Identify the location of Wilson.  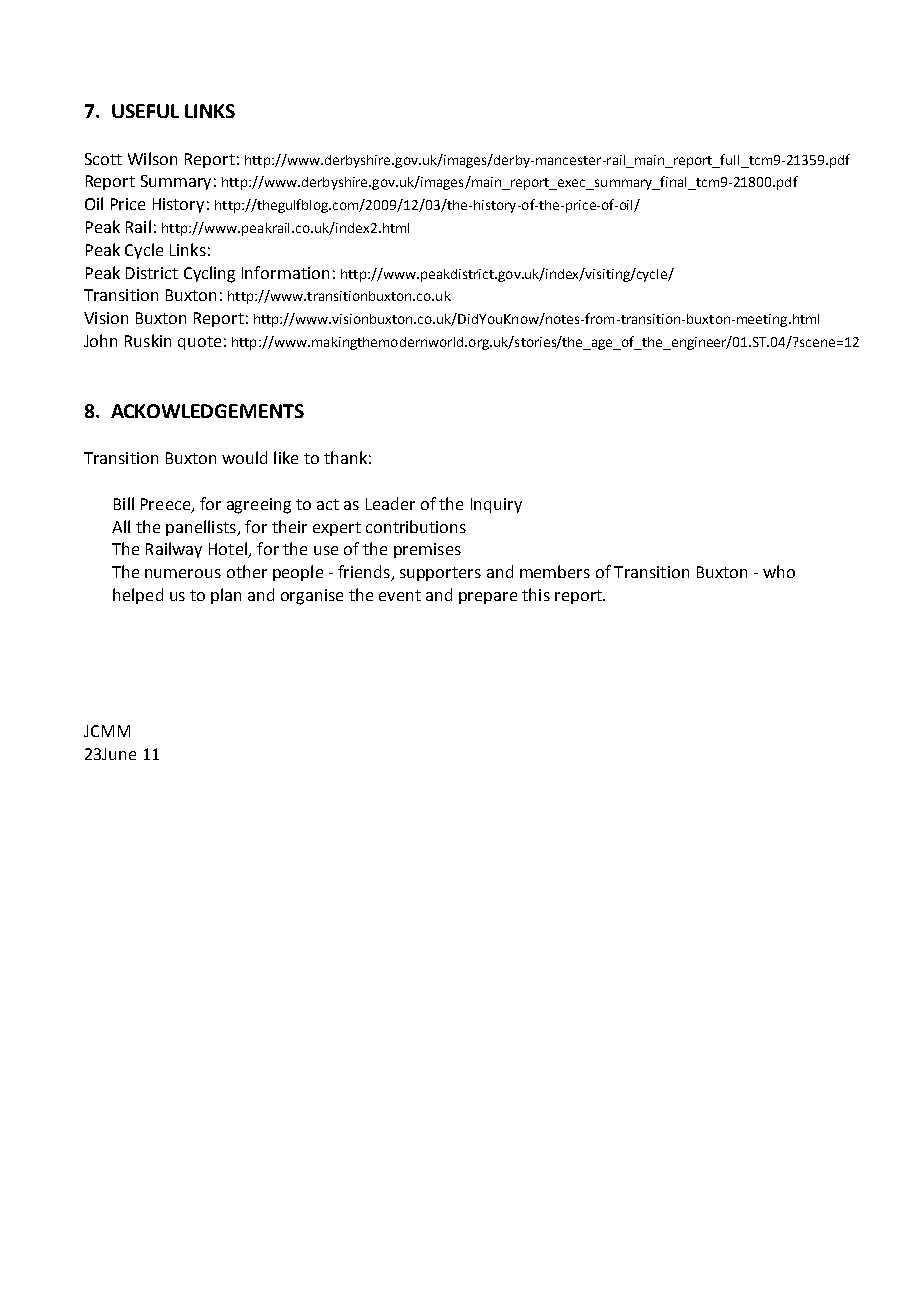
(152, 158).
